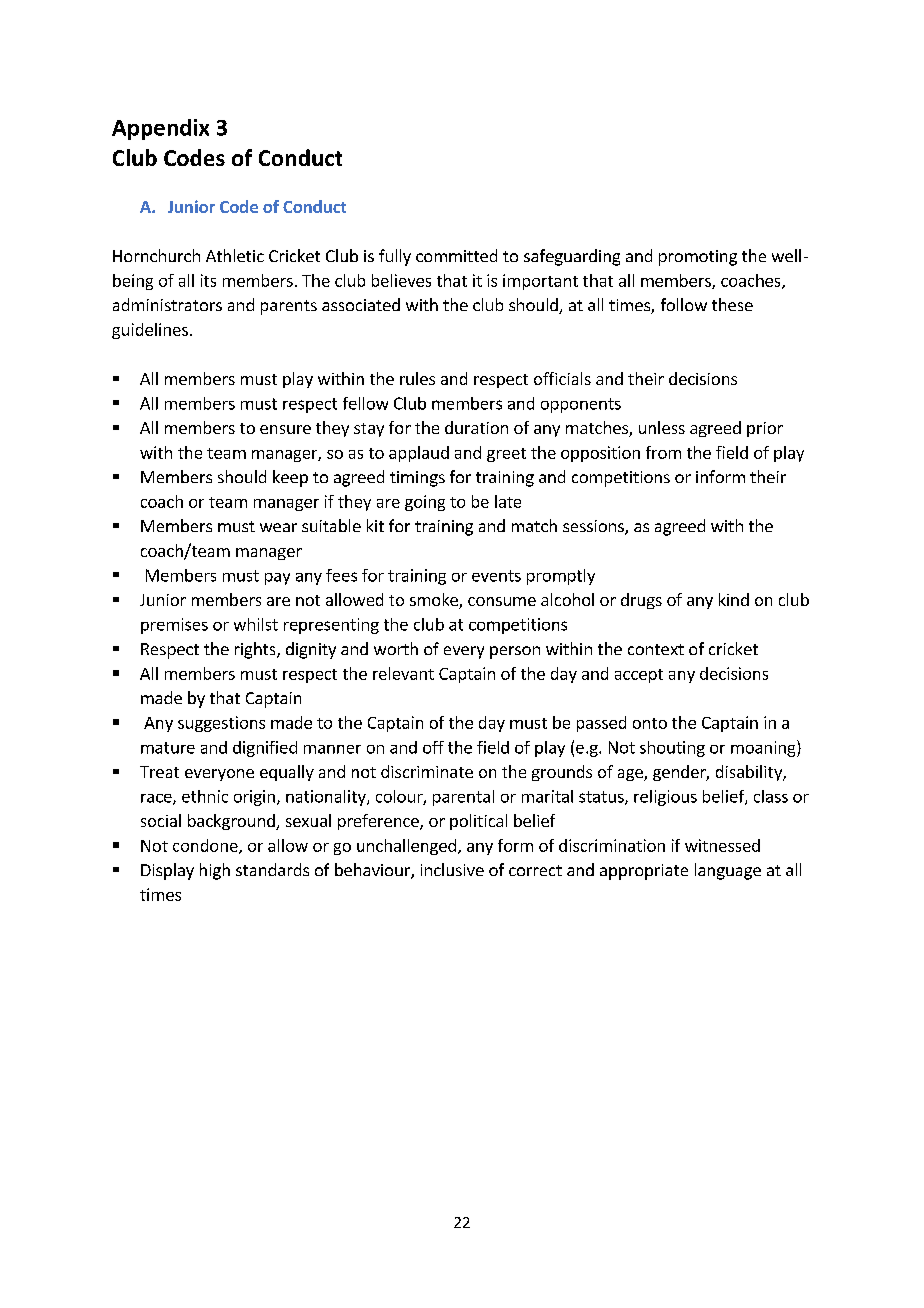 Image resolution: width=924 pixels, height=1308 pixels. I want to click on suggestions, so click(221, 724).
